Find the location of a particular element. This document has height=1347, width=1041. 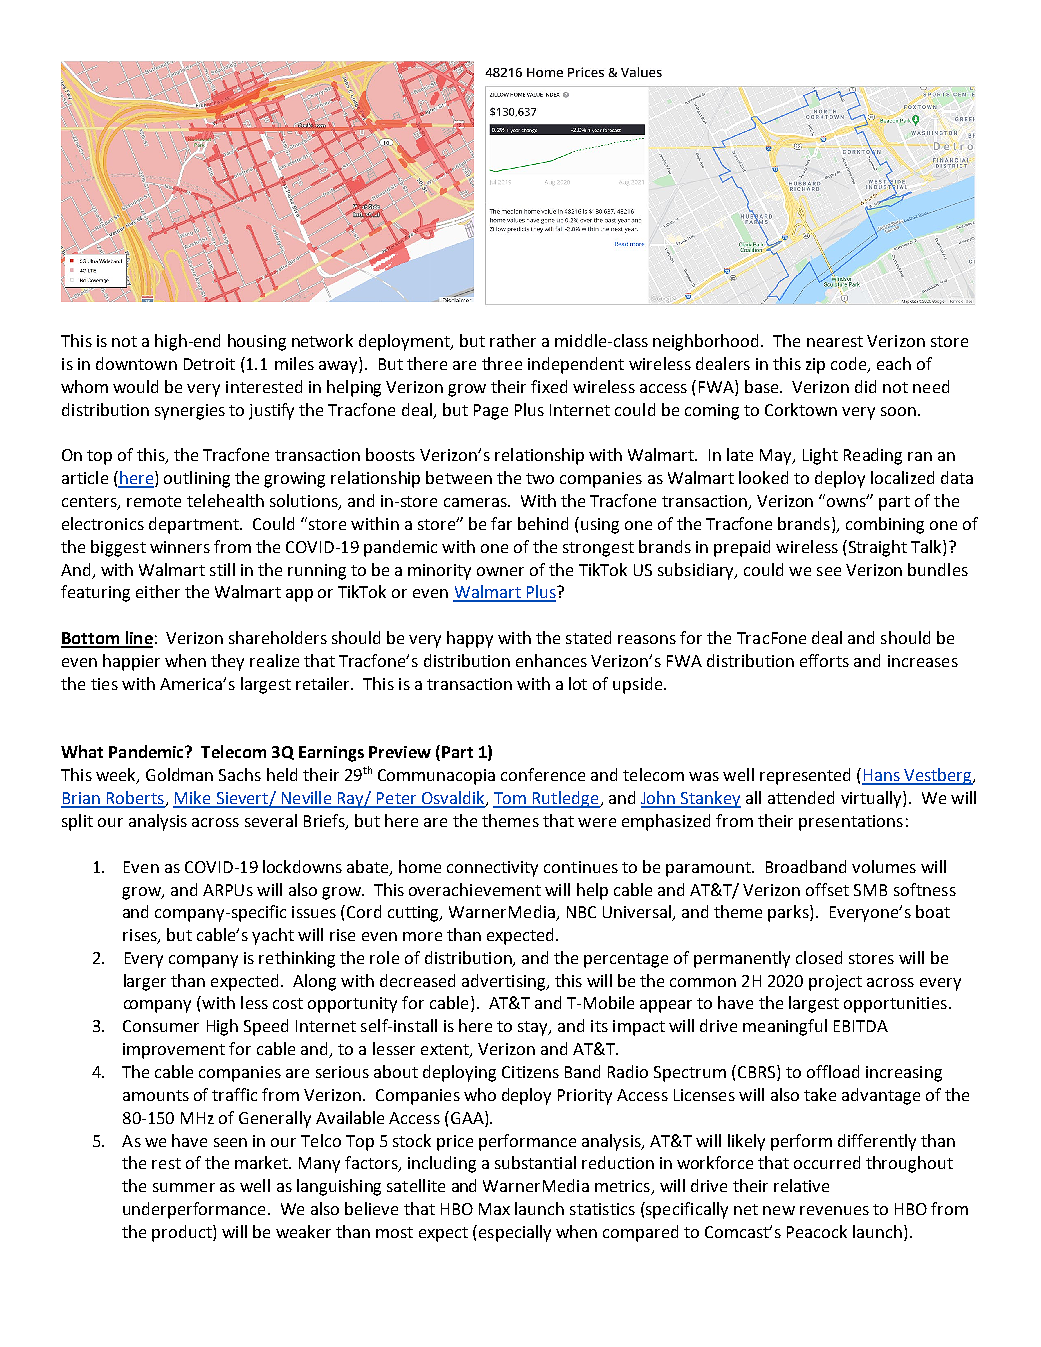

project is located at coordinates (835, 983).
